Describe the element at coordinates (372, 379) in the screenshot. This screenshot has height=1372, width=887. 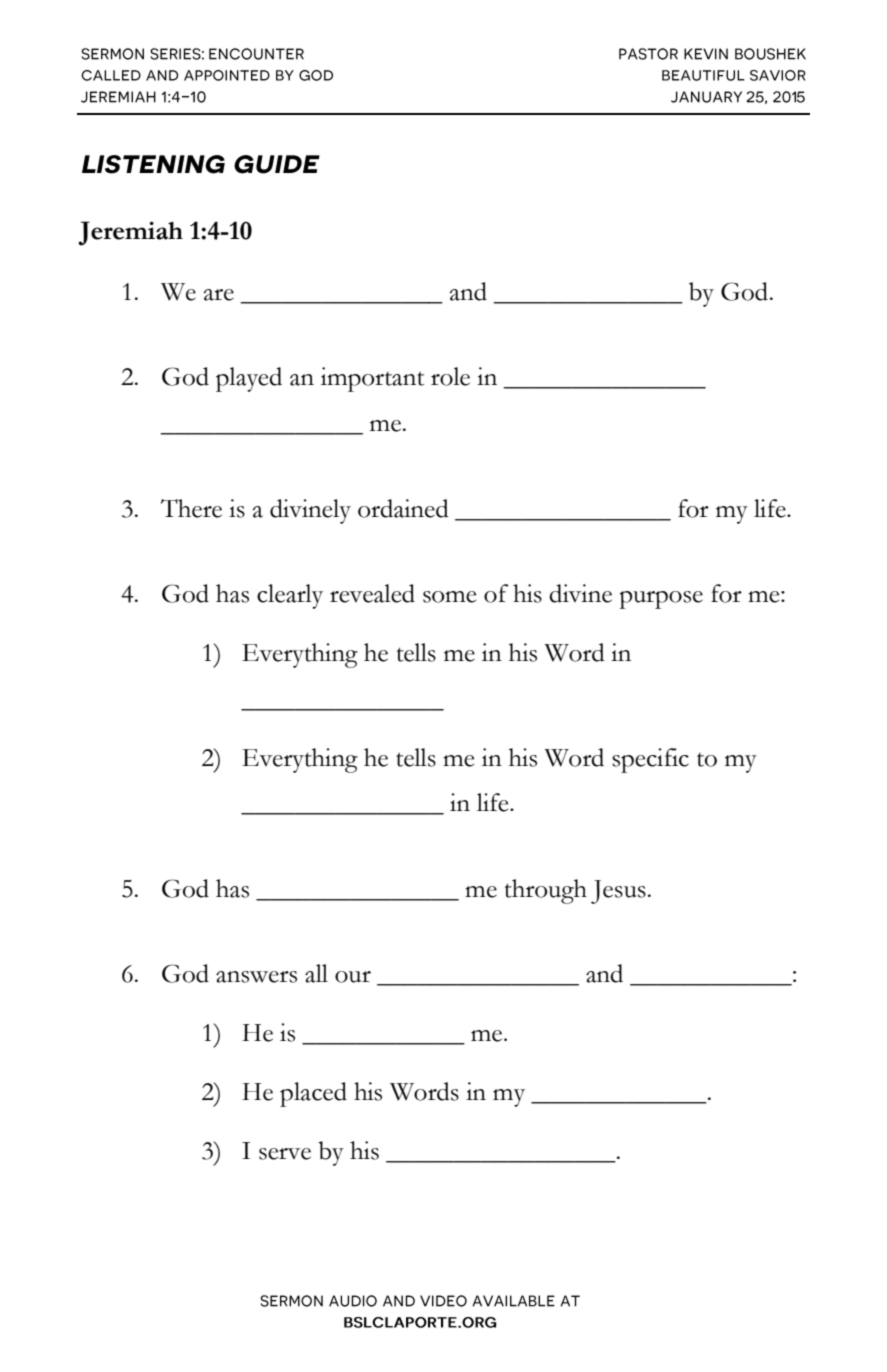
I see `important` at that location.
